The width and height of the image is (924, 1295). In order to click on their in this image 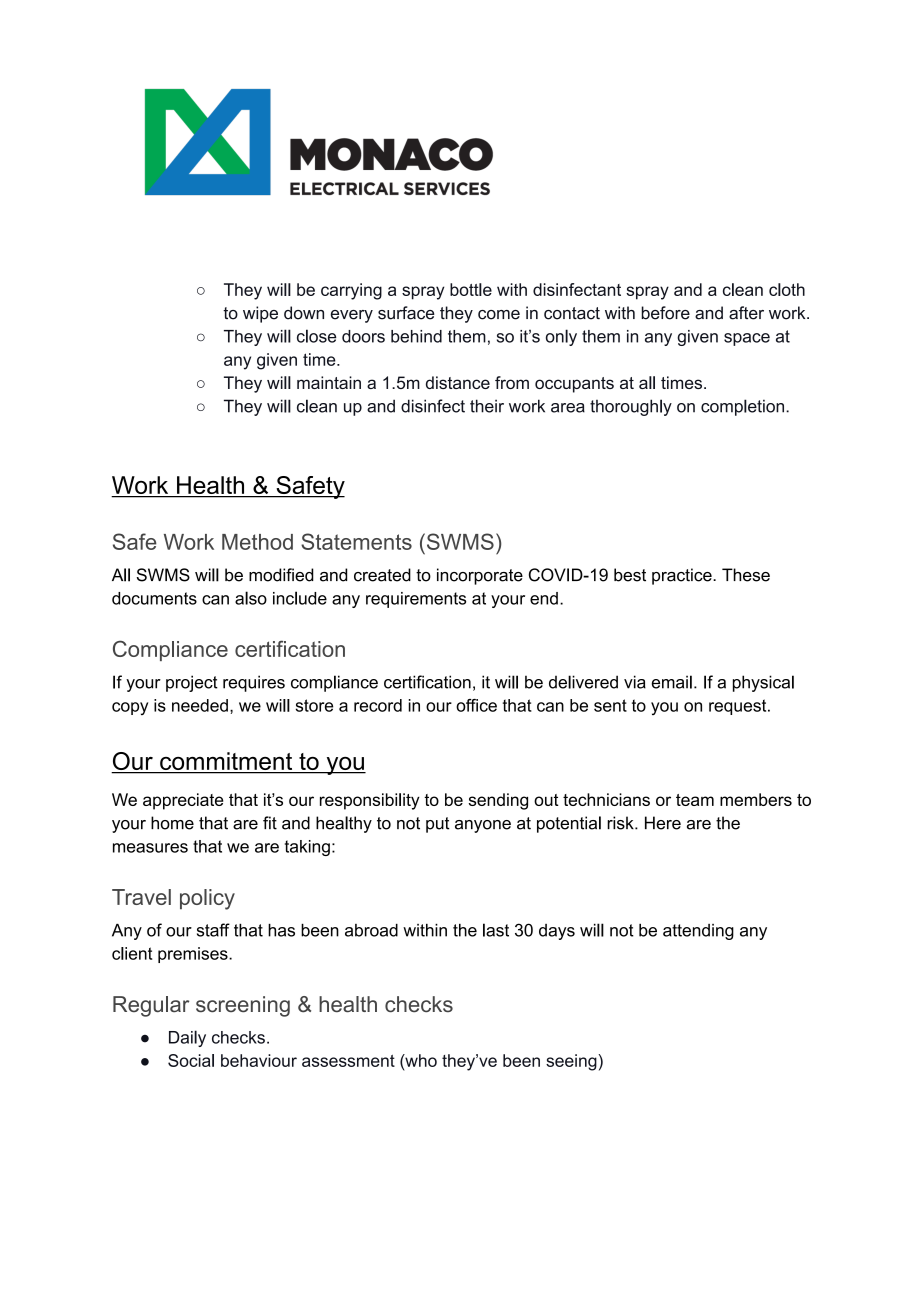, I will do `click(487, 406)`.
